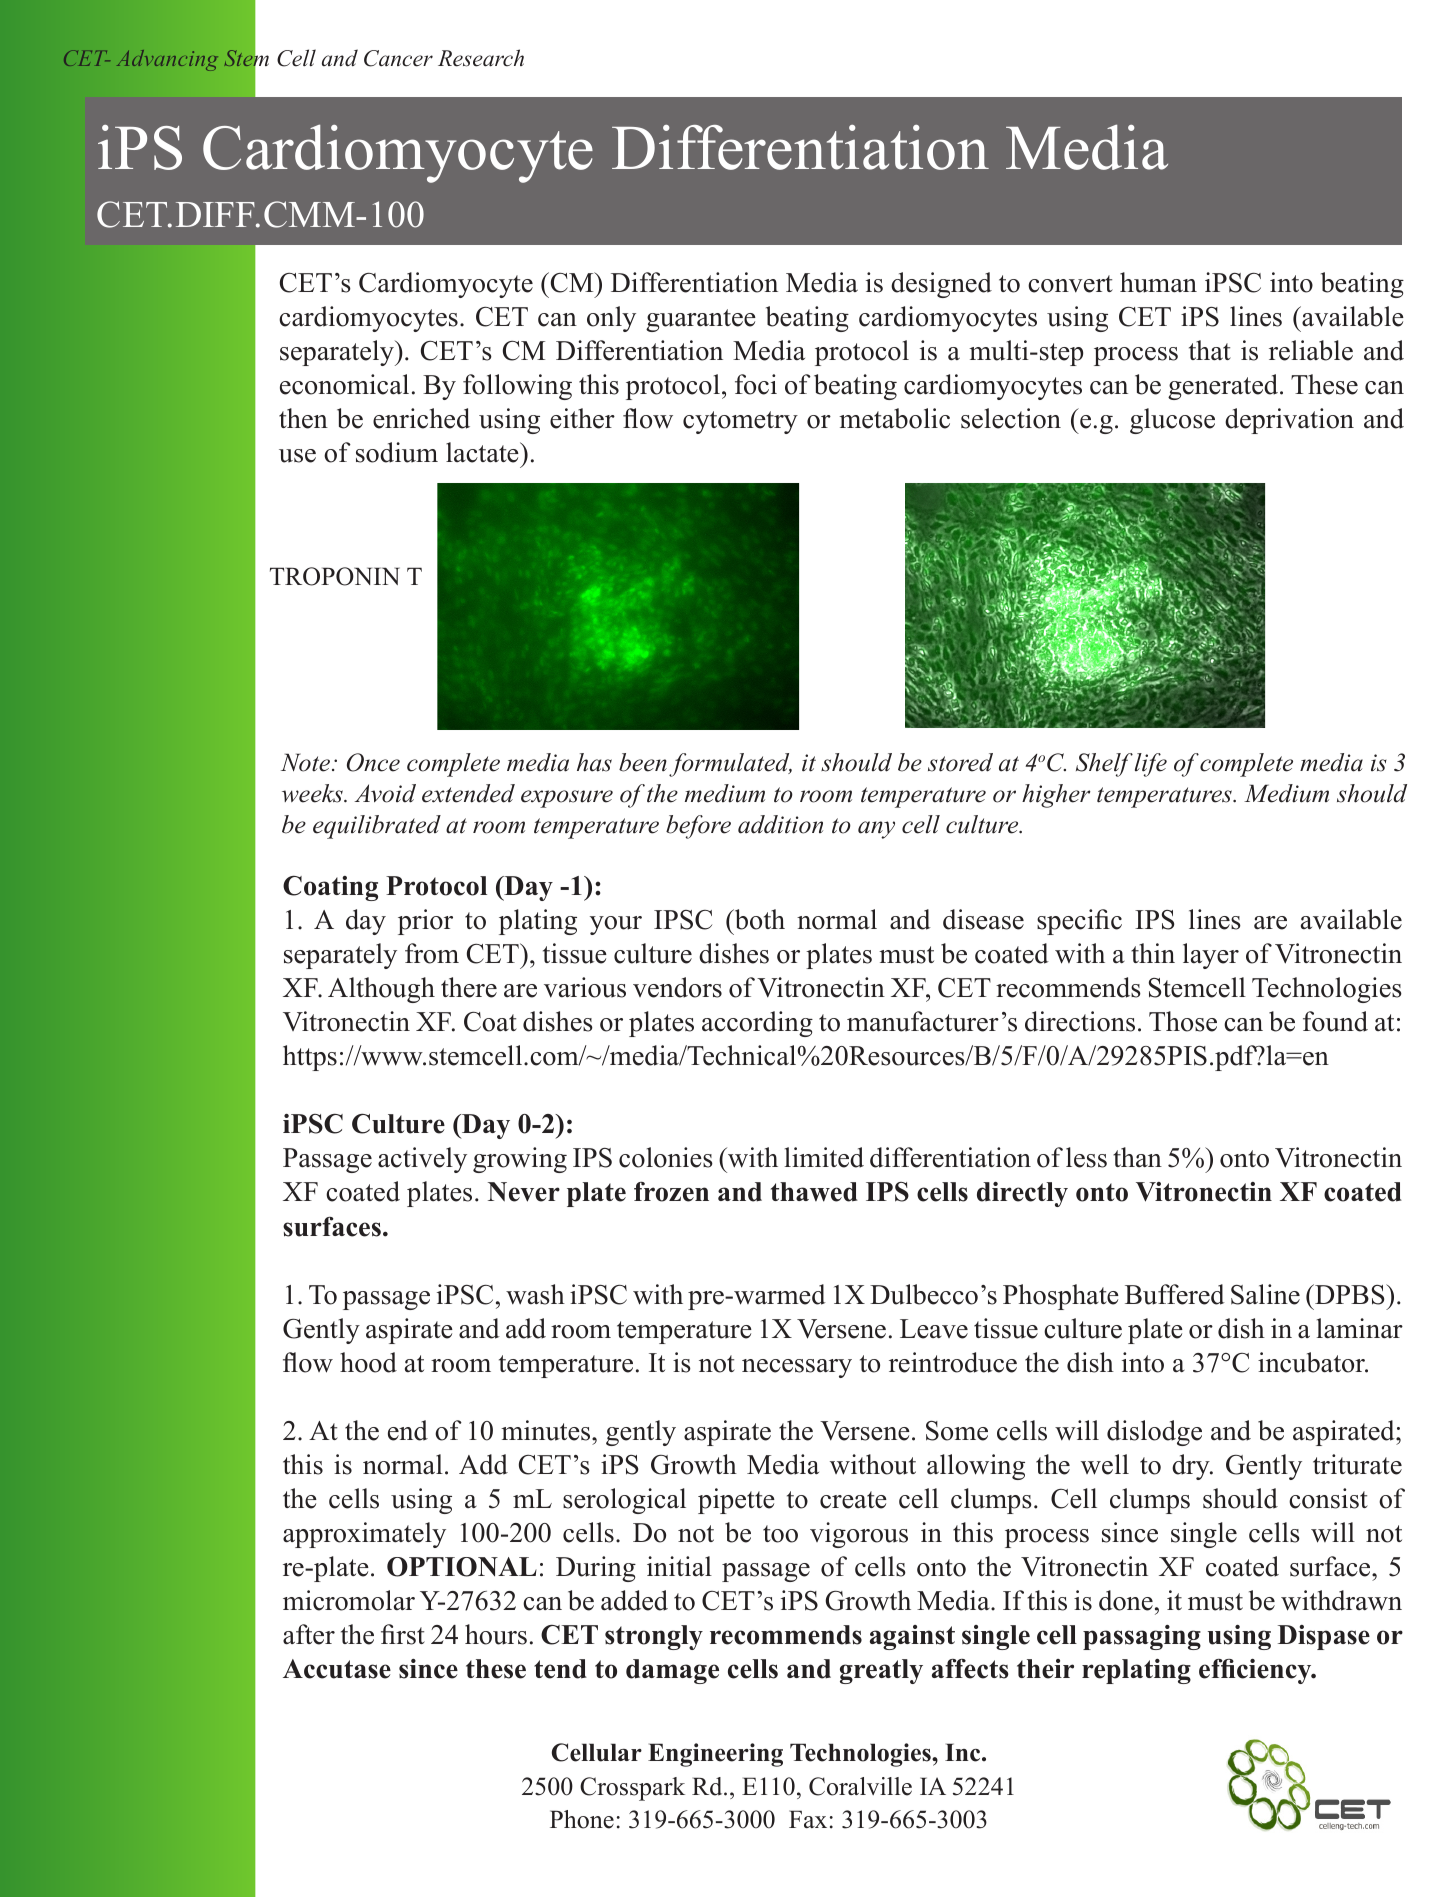 The image size is (1447, 1897). Describe the element at coordinates (808, 1819) in the screenshot. I see `Fax` at that location.
